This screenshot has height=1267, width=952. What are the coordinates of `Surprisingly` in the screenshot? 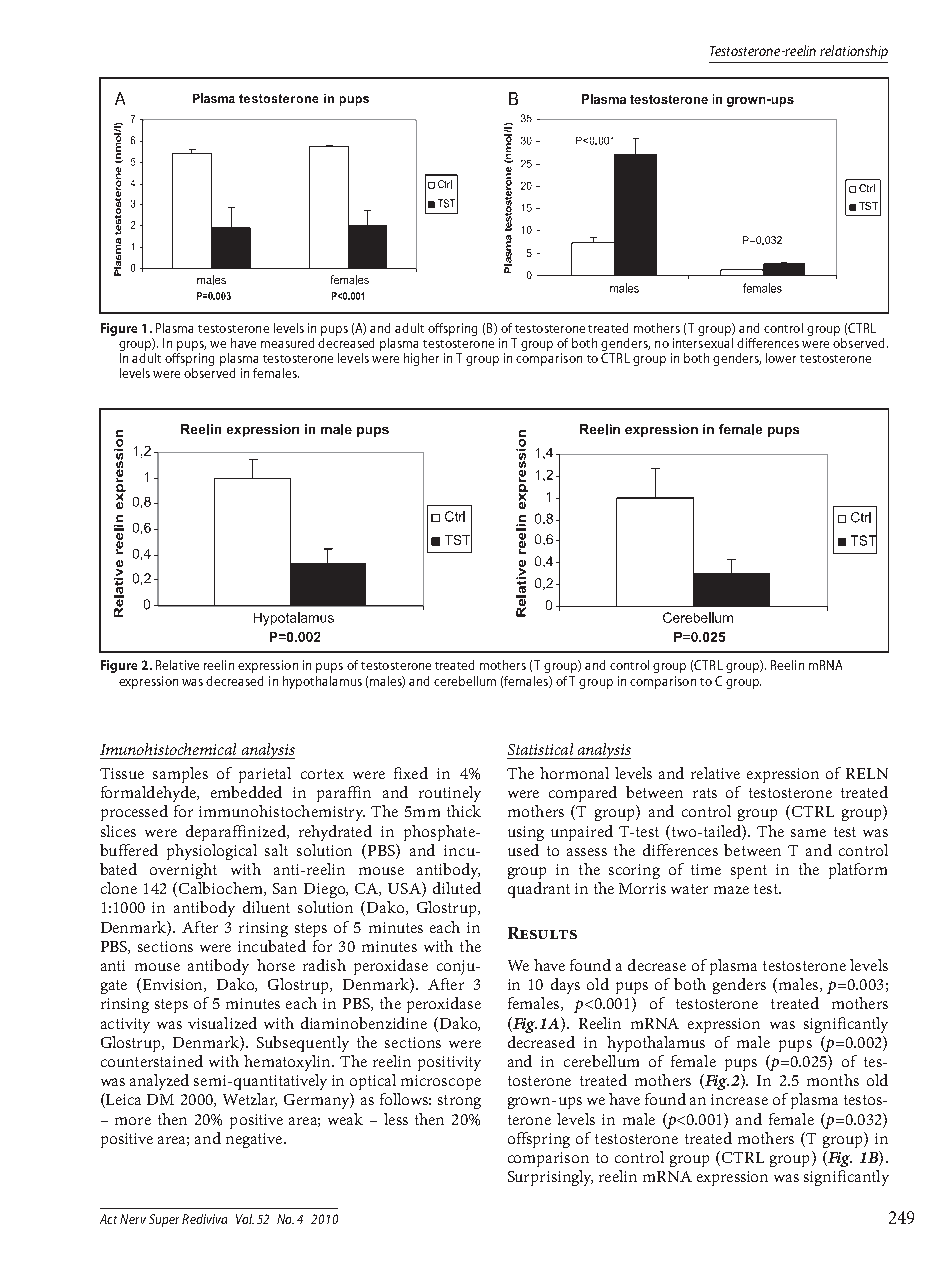 It's located at (550, 1178).
